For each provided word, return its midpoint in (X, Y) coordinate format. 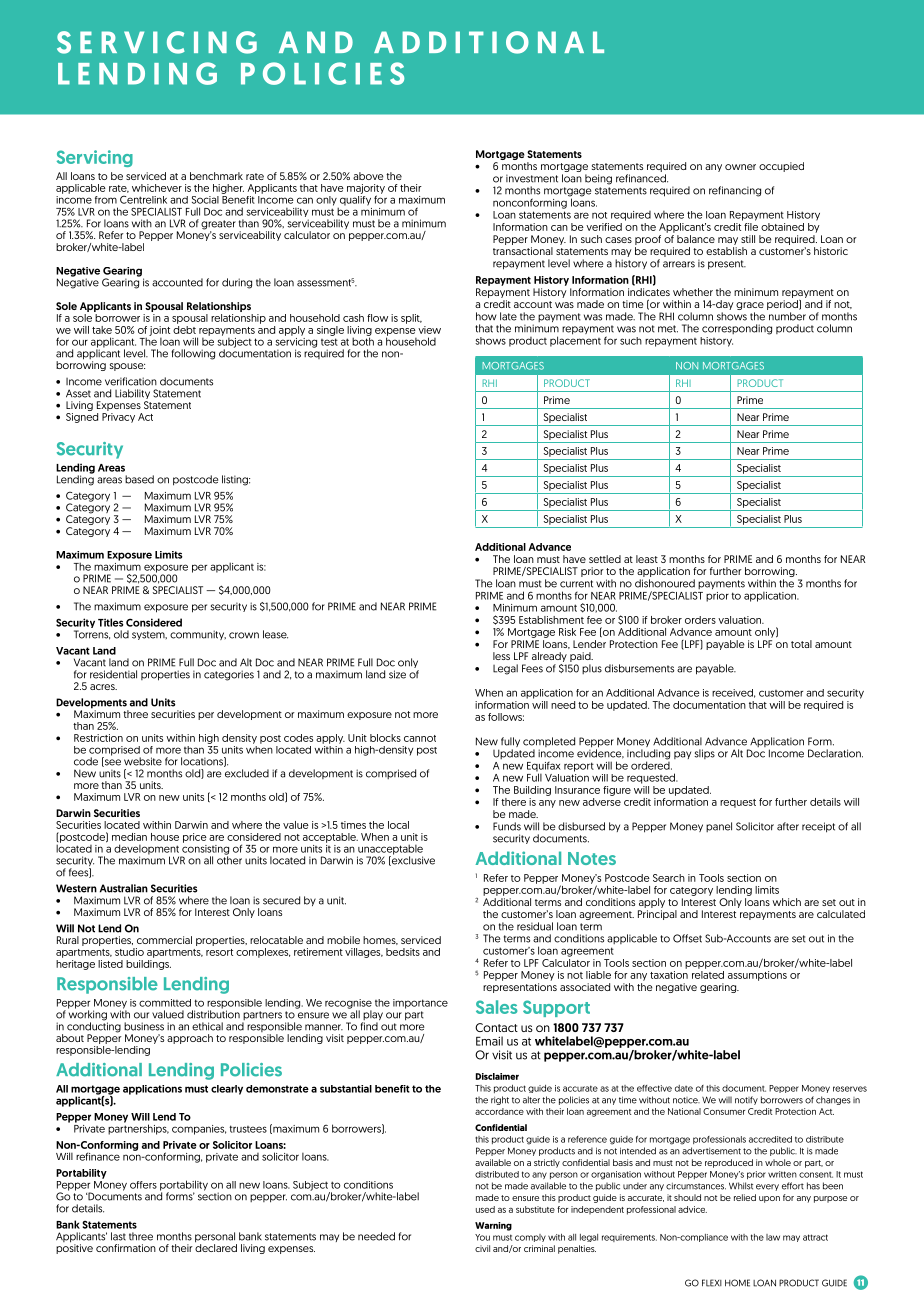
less (501, 656)
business (144, 1026)
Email (489, 1041)
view (429, 330)
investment (532, 178)
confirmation (126, 1248)
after (788, 826)
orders (700, 620)
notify (746, 1100)
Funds (507, 826)
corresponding (737, 329)
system (149, 635)
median (129, 837)
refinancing (735, 191)
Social (205, 200)
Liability (132, 395)
